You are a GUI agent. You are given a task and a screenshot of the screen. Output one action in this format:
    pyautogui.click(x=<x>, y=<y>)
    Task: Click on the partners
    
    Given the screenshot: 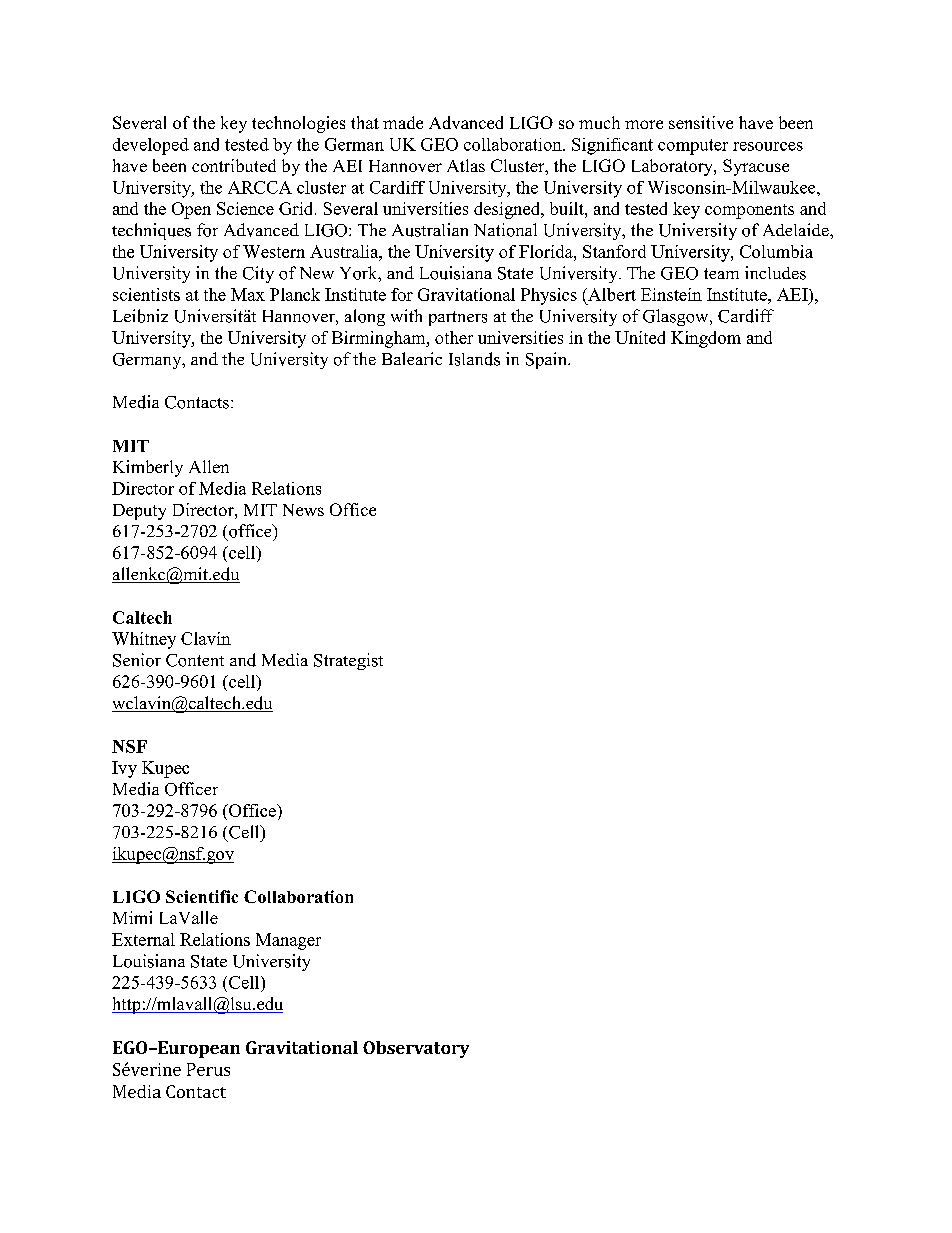 What is the action you would take?
    pyautogui.click(x=458, y=318)
